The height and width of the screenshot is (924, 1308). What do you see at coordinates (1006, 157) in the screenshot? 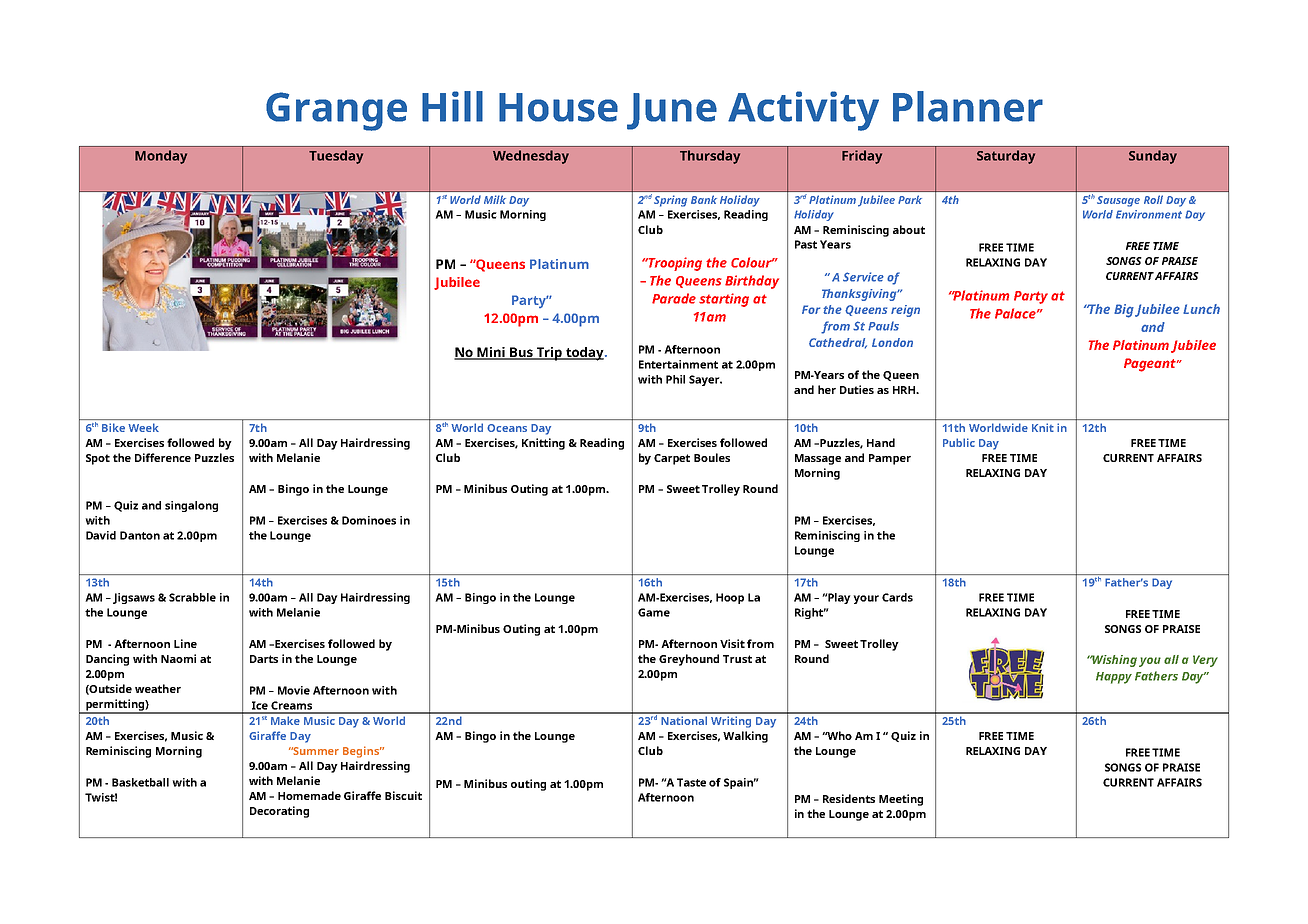
I see `Saturday` at bounding box center [1006, 157].
